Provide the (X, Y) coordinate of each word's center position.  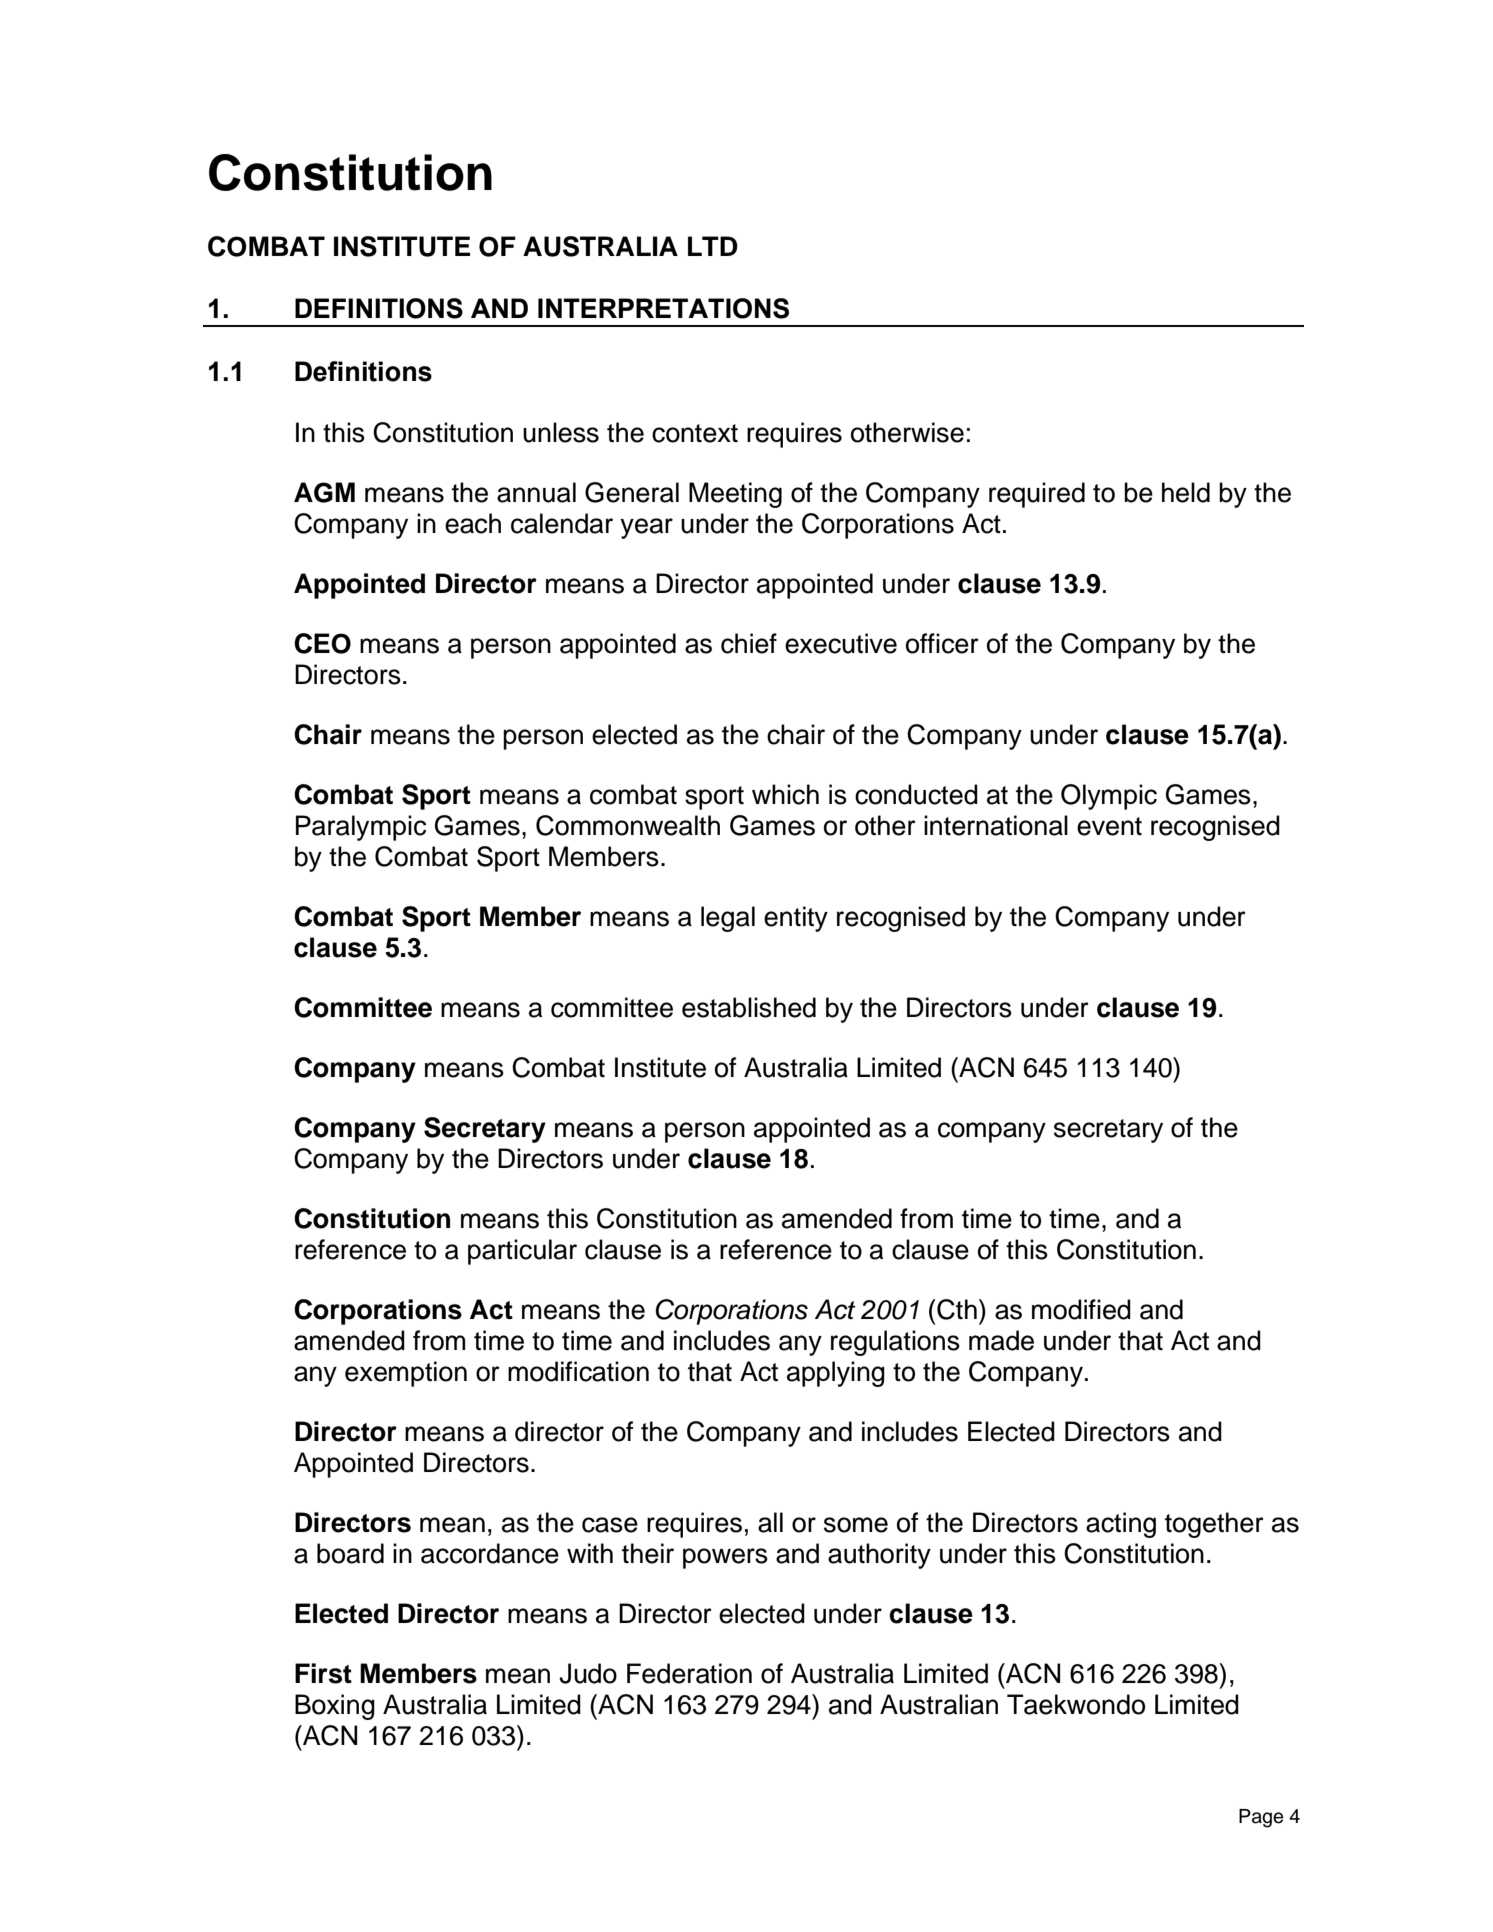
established (749, 1007)
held (1186, 492)
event (1109, 826)
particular (522, 1252)
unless (561, 432)
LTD (713, 246)
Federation (689, 1673)
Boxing (335, 1707)
